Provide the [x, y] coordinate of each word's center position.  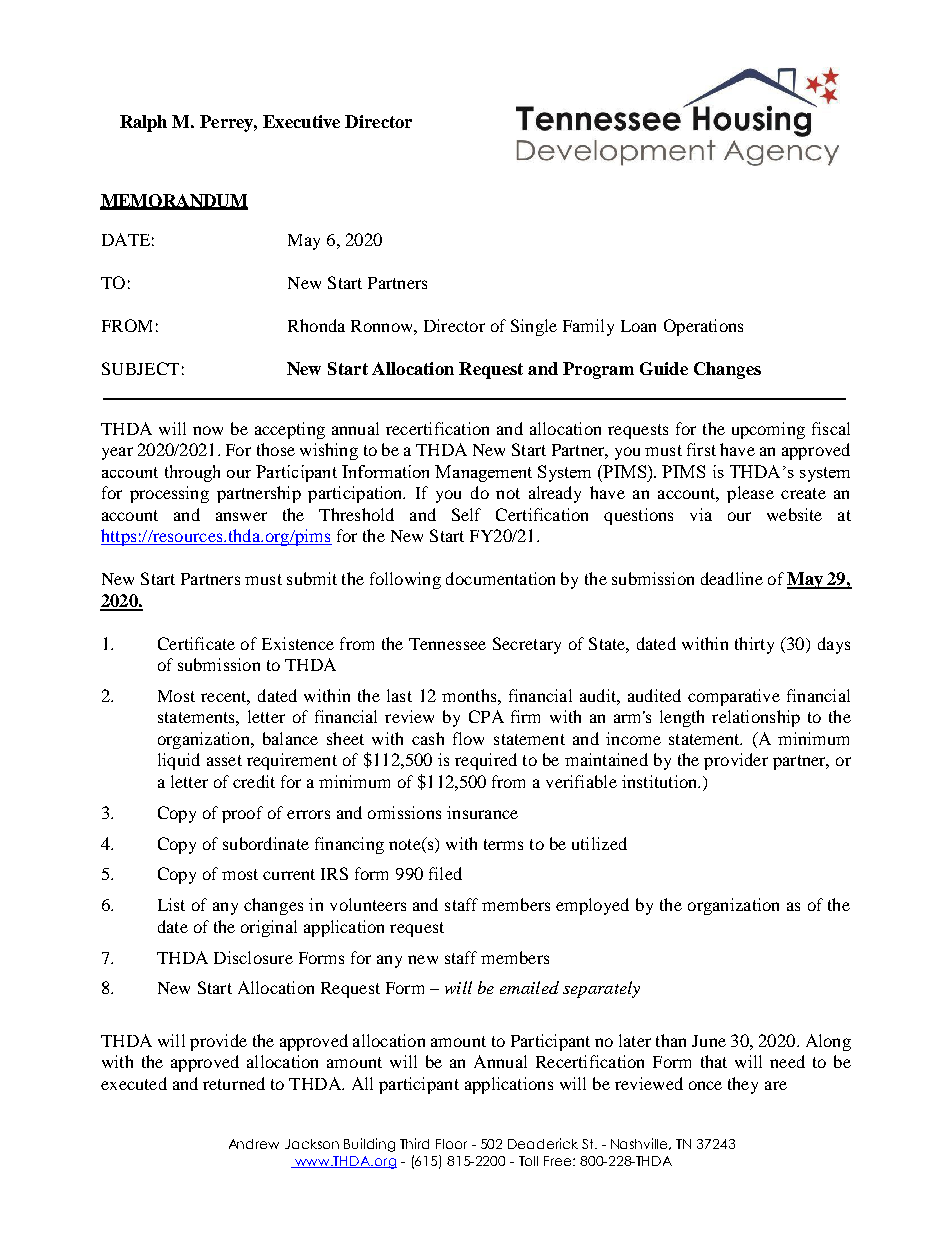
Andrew [254, 1144]
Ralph [143, 123]
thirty [754, 645]
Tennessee [447, 644]
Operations [703, 327]
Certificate [196, 643]
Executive [301, 121]
